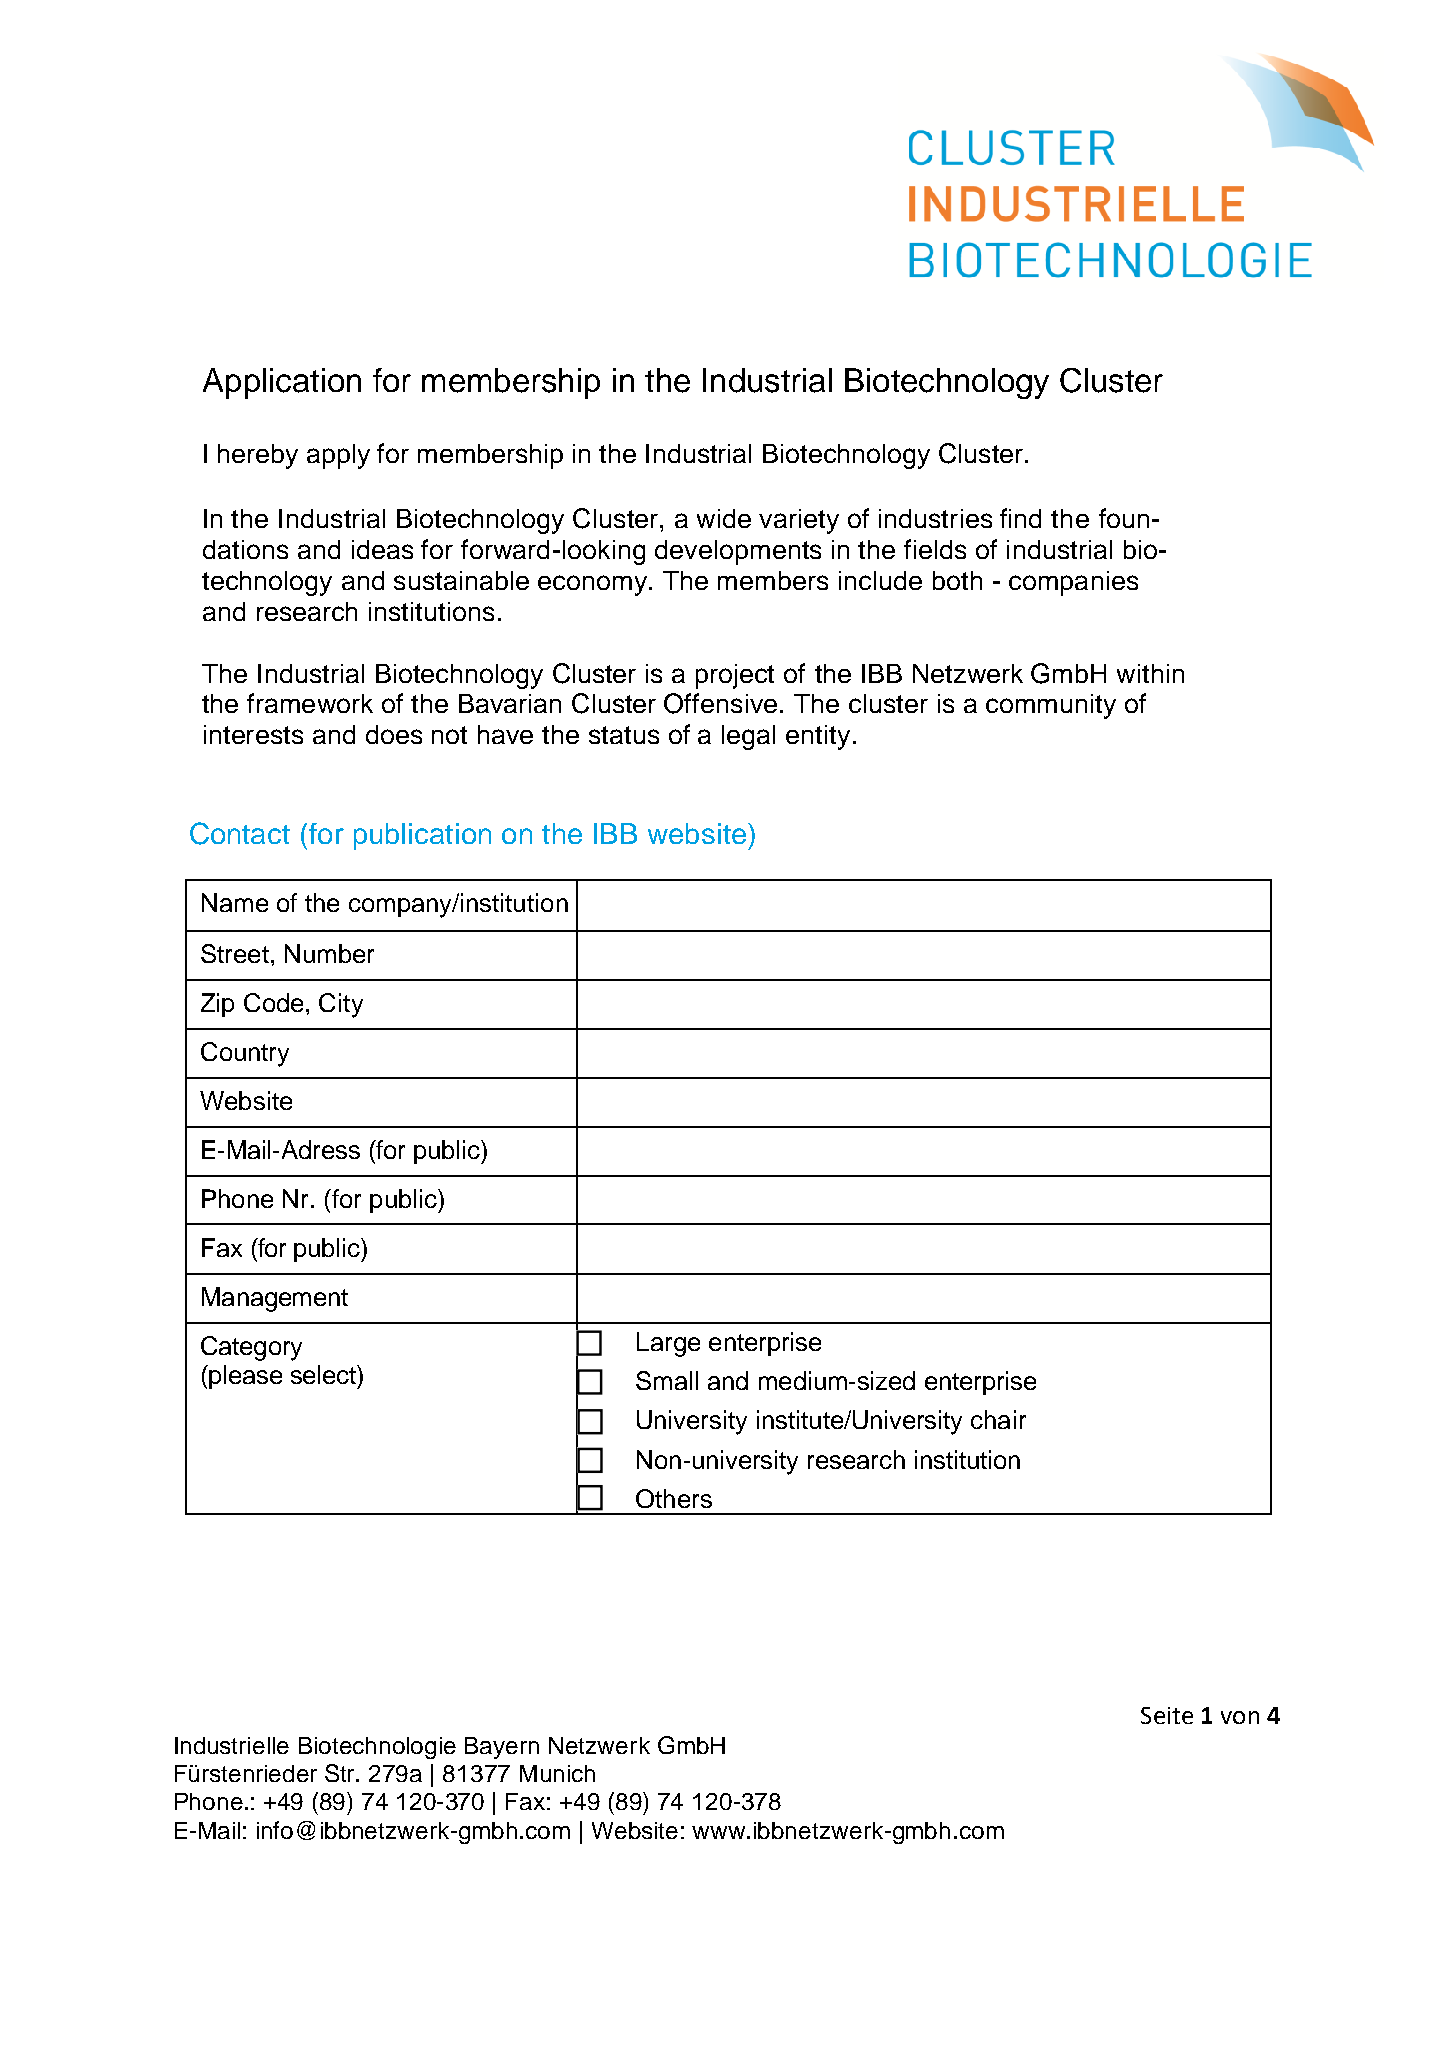  I want to click on community, so click(1051, 706).
